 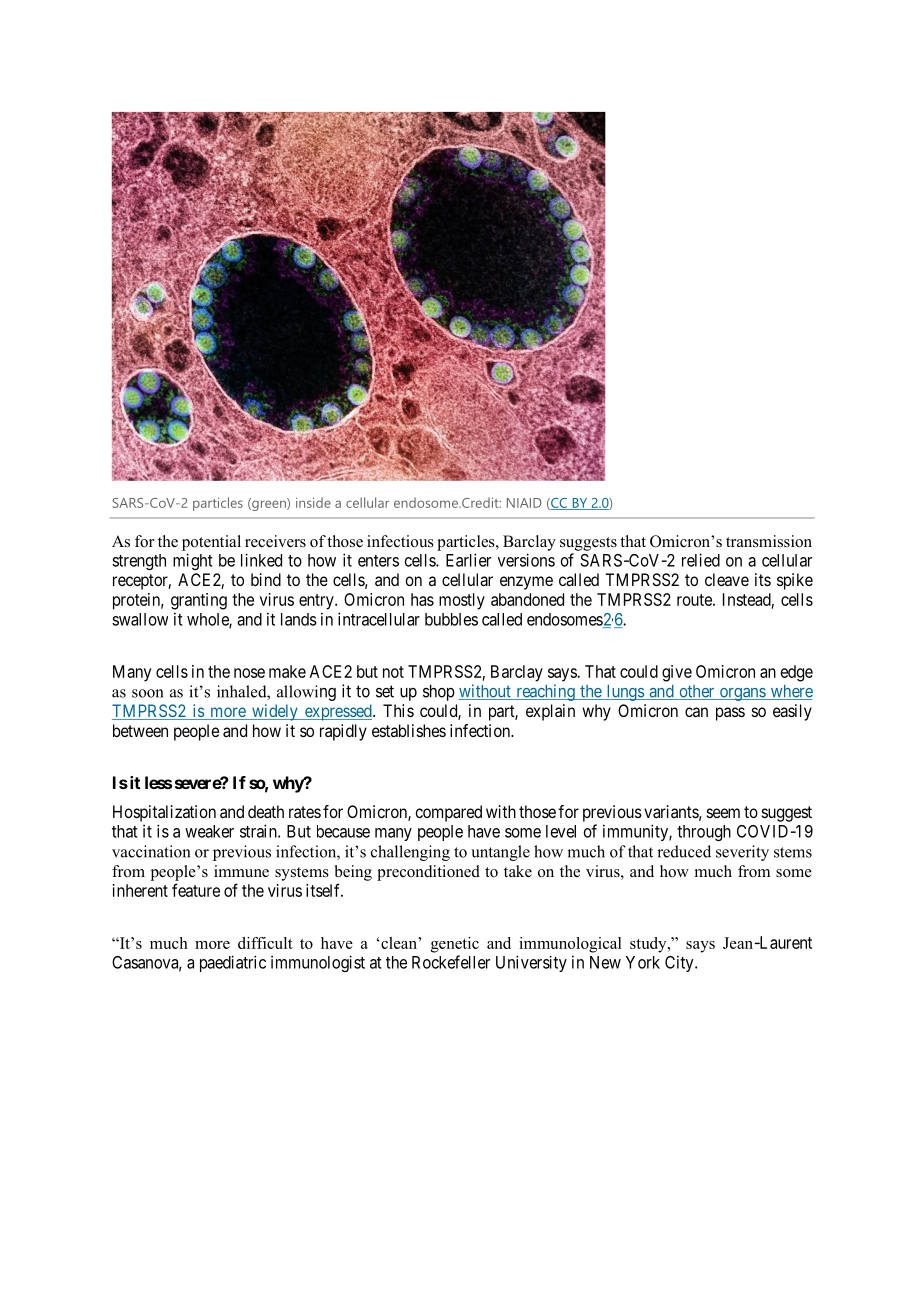 I want to click on NIAID, so click(x=524, y=503).
